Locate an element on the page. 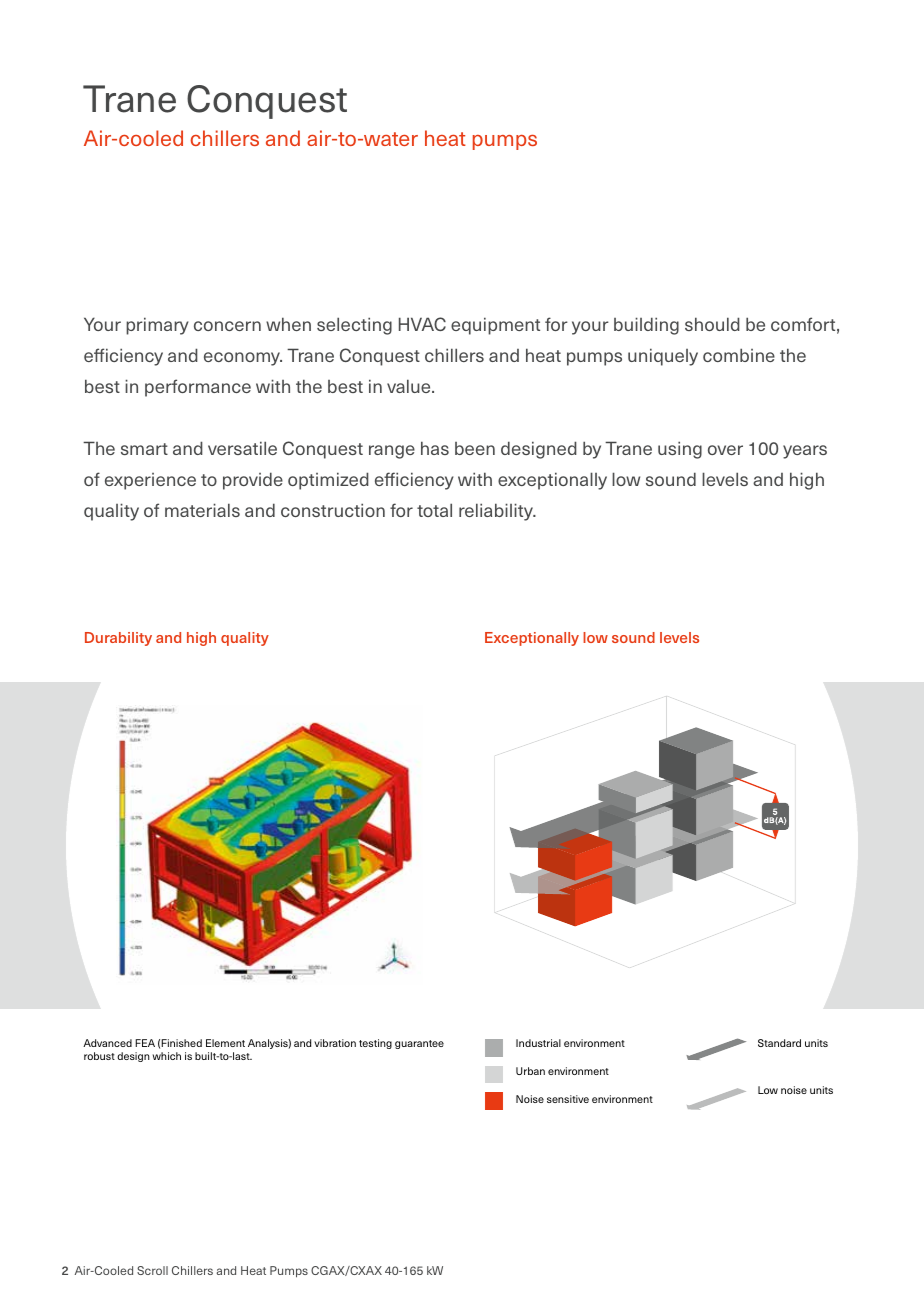  HVAC is located at coordinates (422, 324).
